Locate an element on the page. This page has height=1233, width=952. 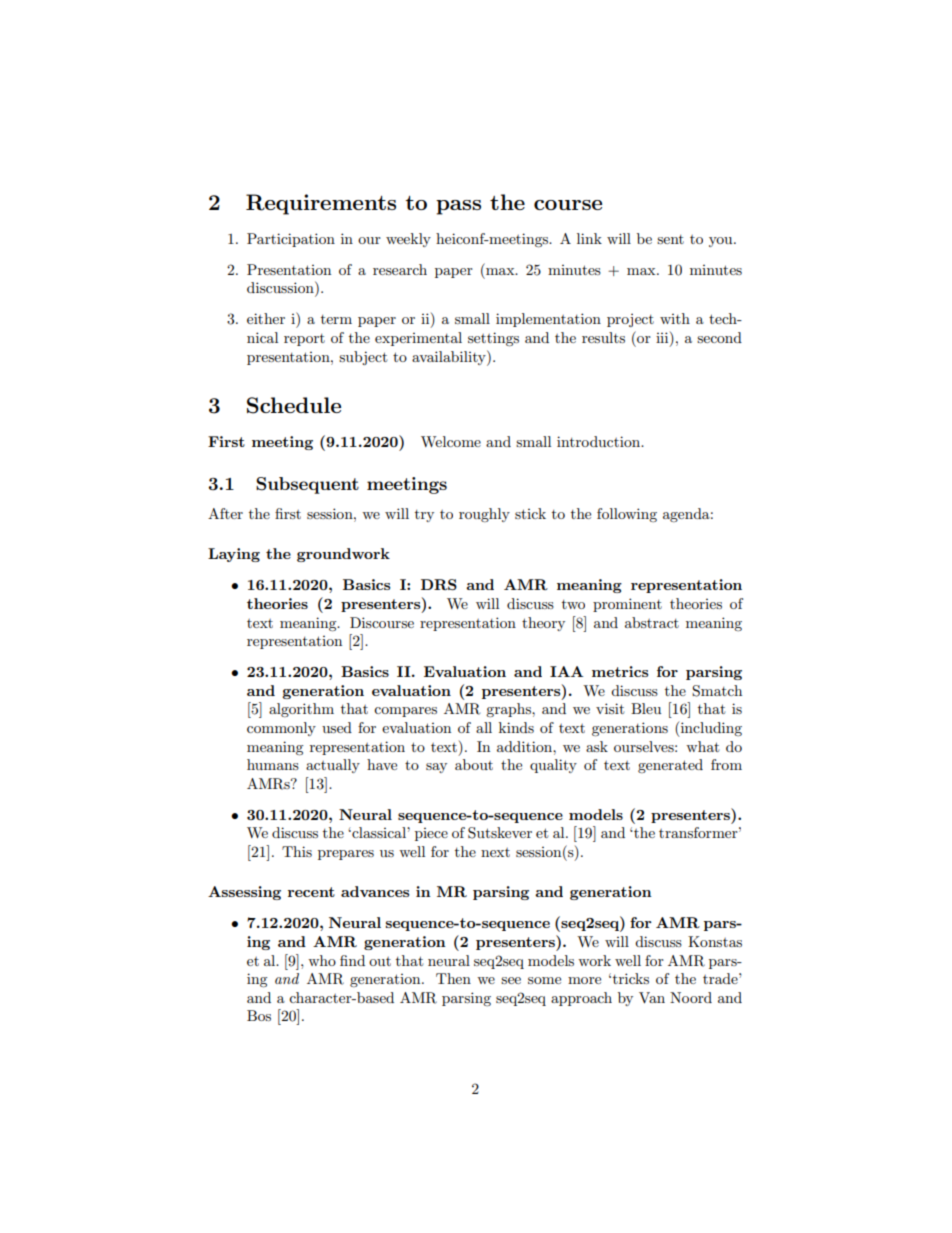
Participation is located at coordinates (291, 240).
